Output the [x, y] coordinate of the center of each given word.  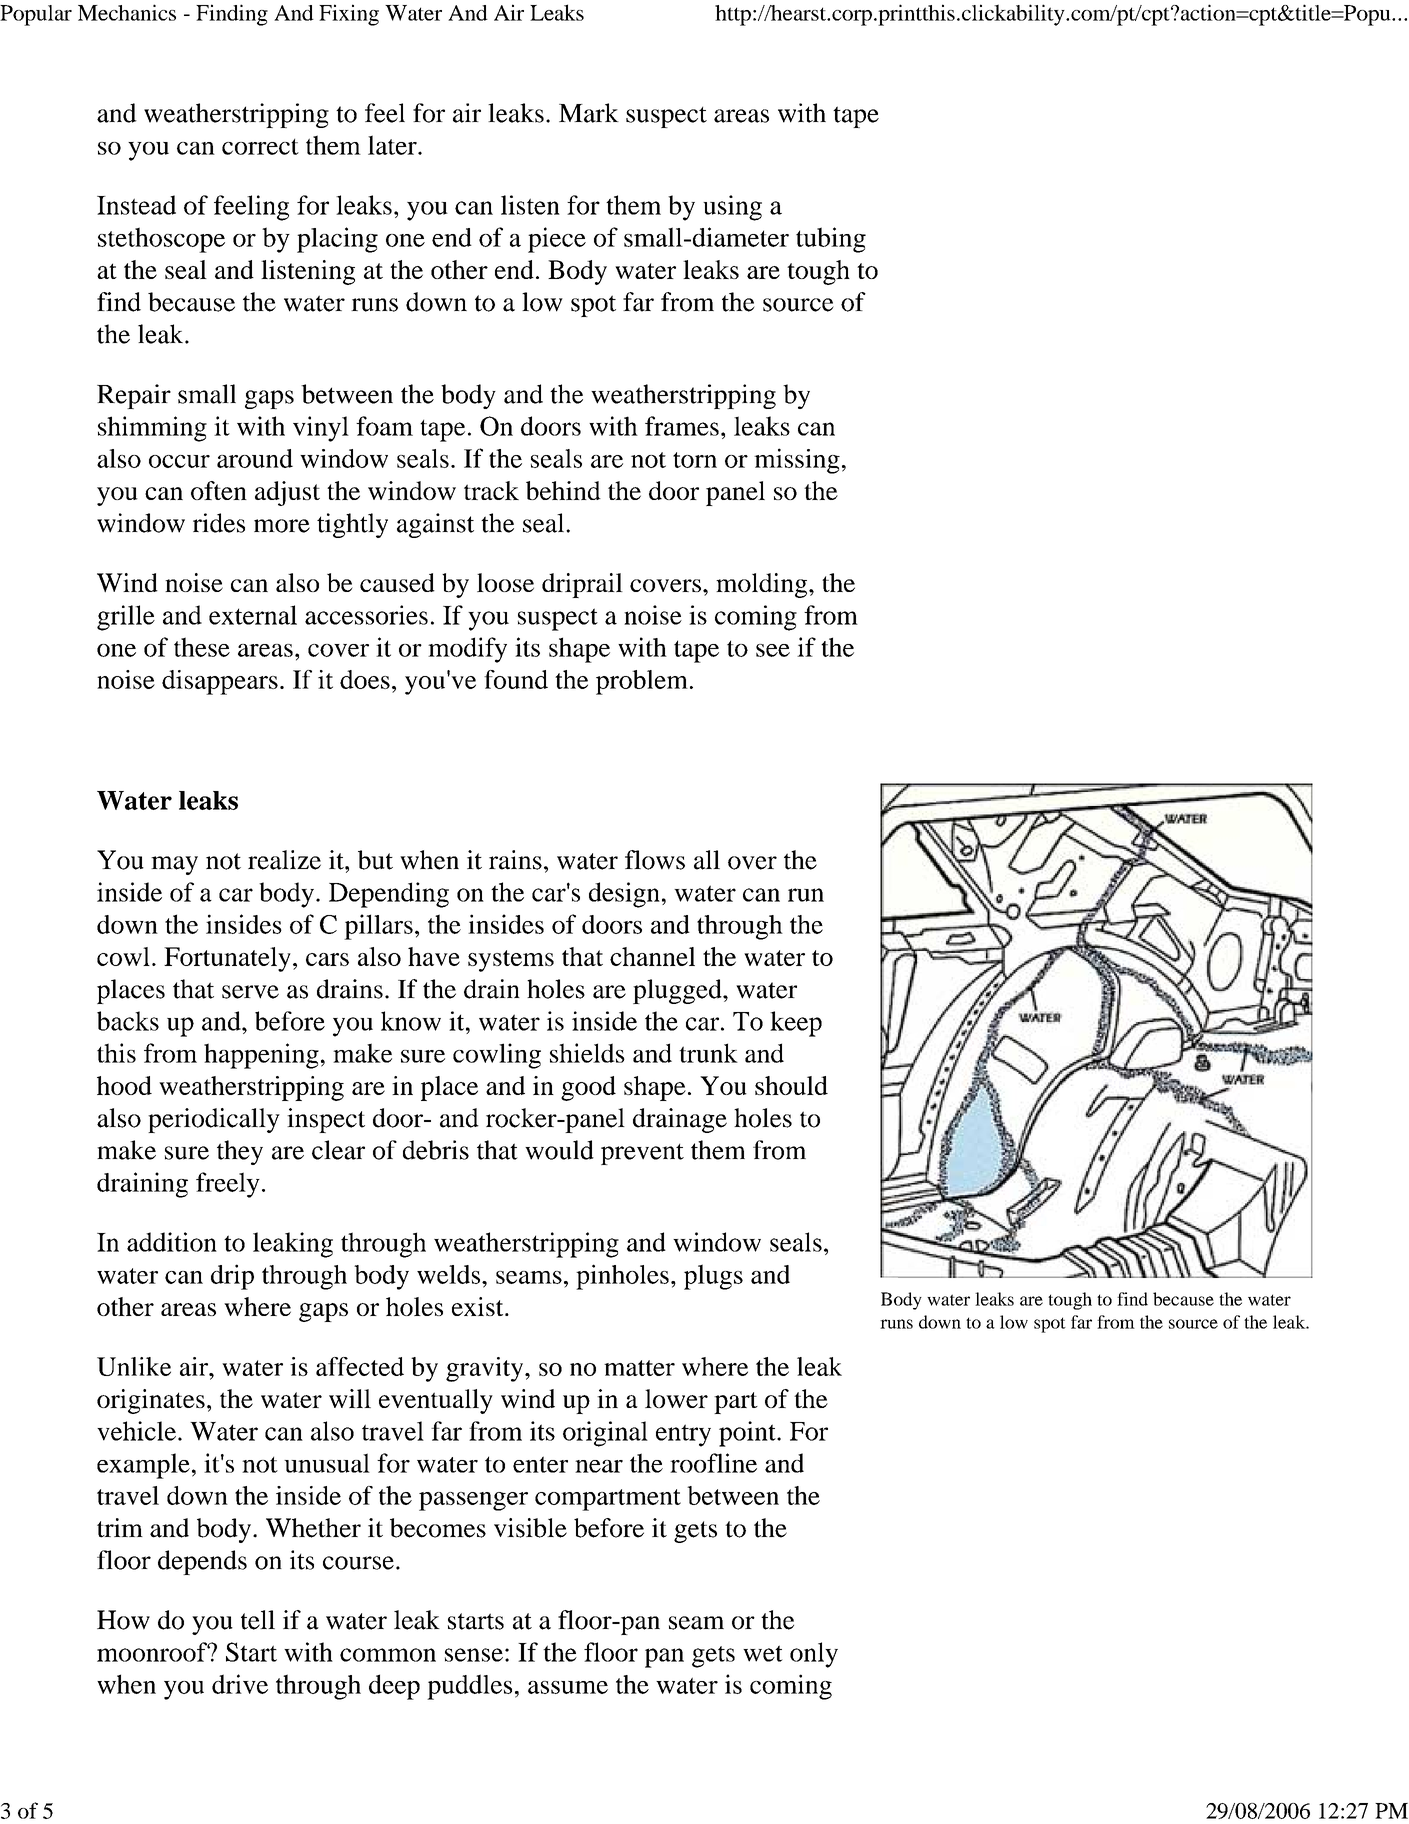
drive [240, 1684]
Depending [389, 895]
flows [655, 860]
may [174, 865]
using [732, 208]
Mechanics [127, 12]
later [393, 145]
